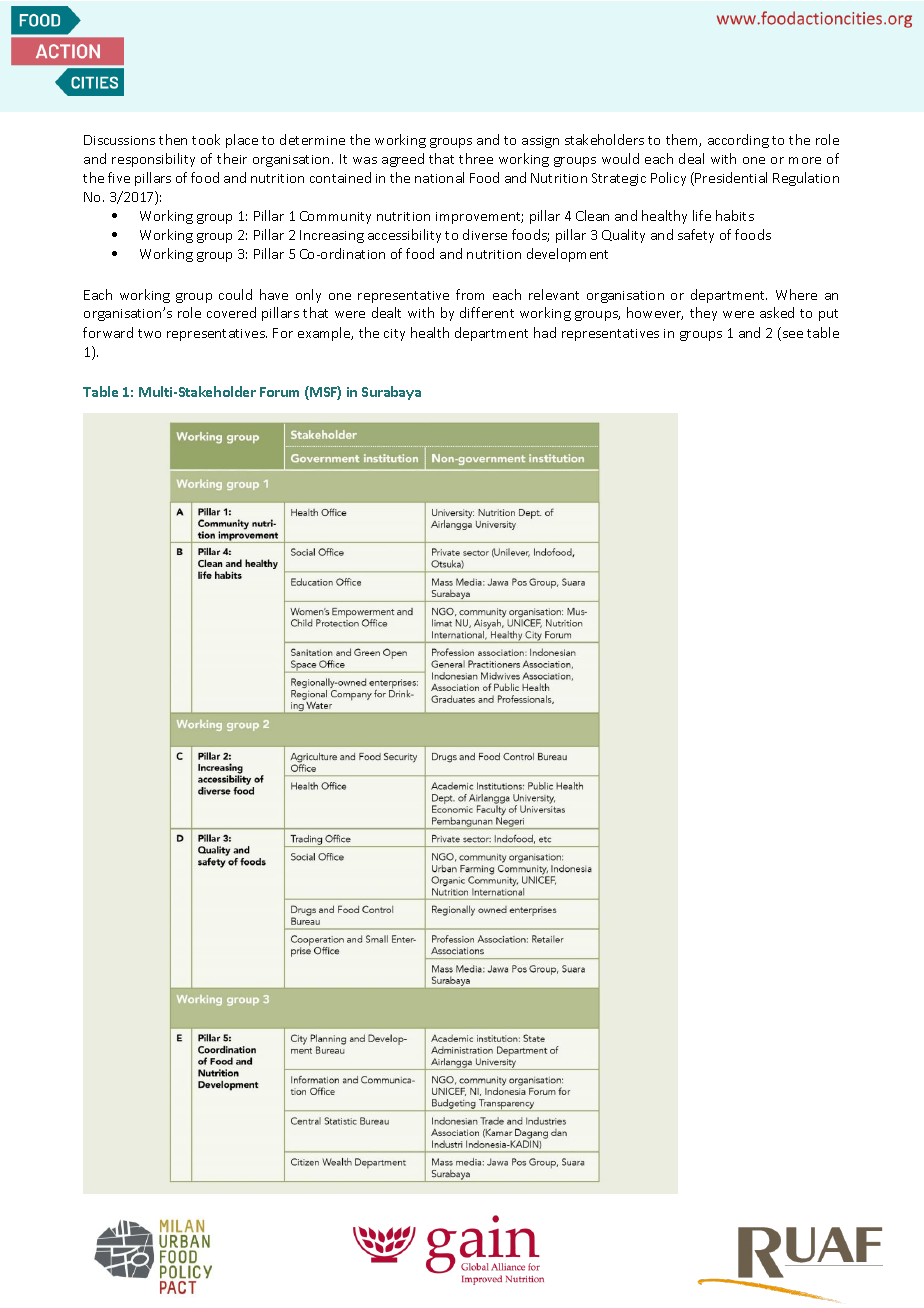 This image has height=1308, width=924. I want to click on according, so click(738, 141).
